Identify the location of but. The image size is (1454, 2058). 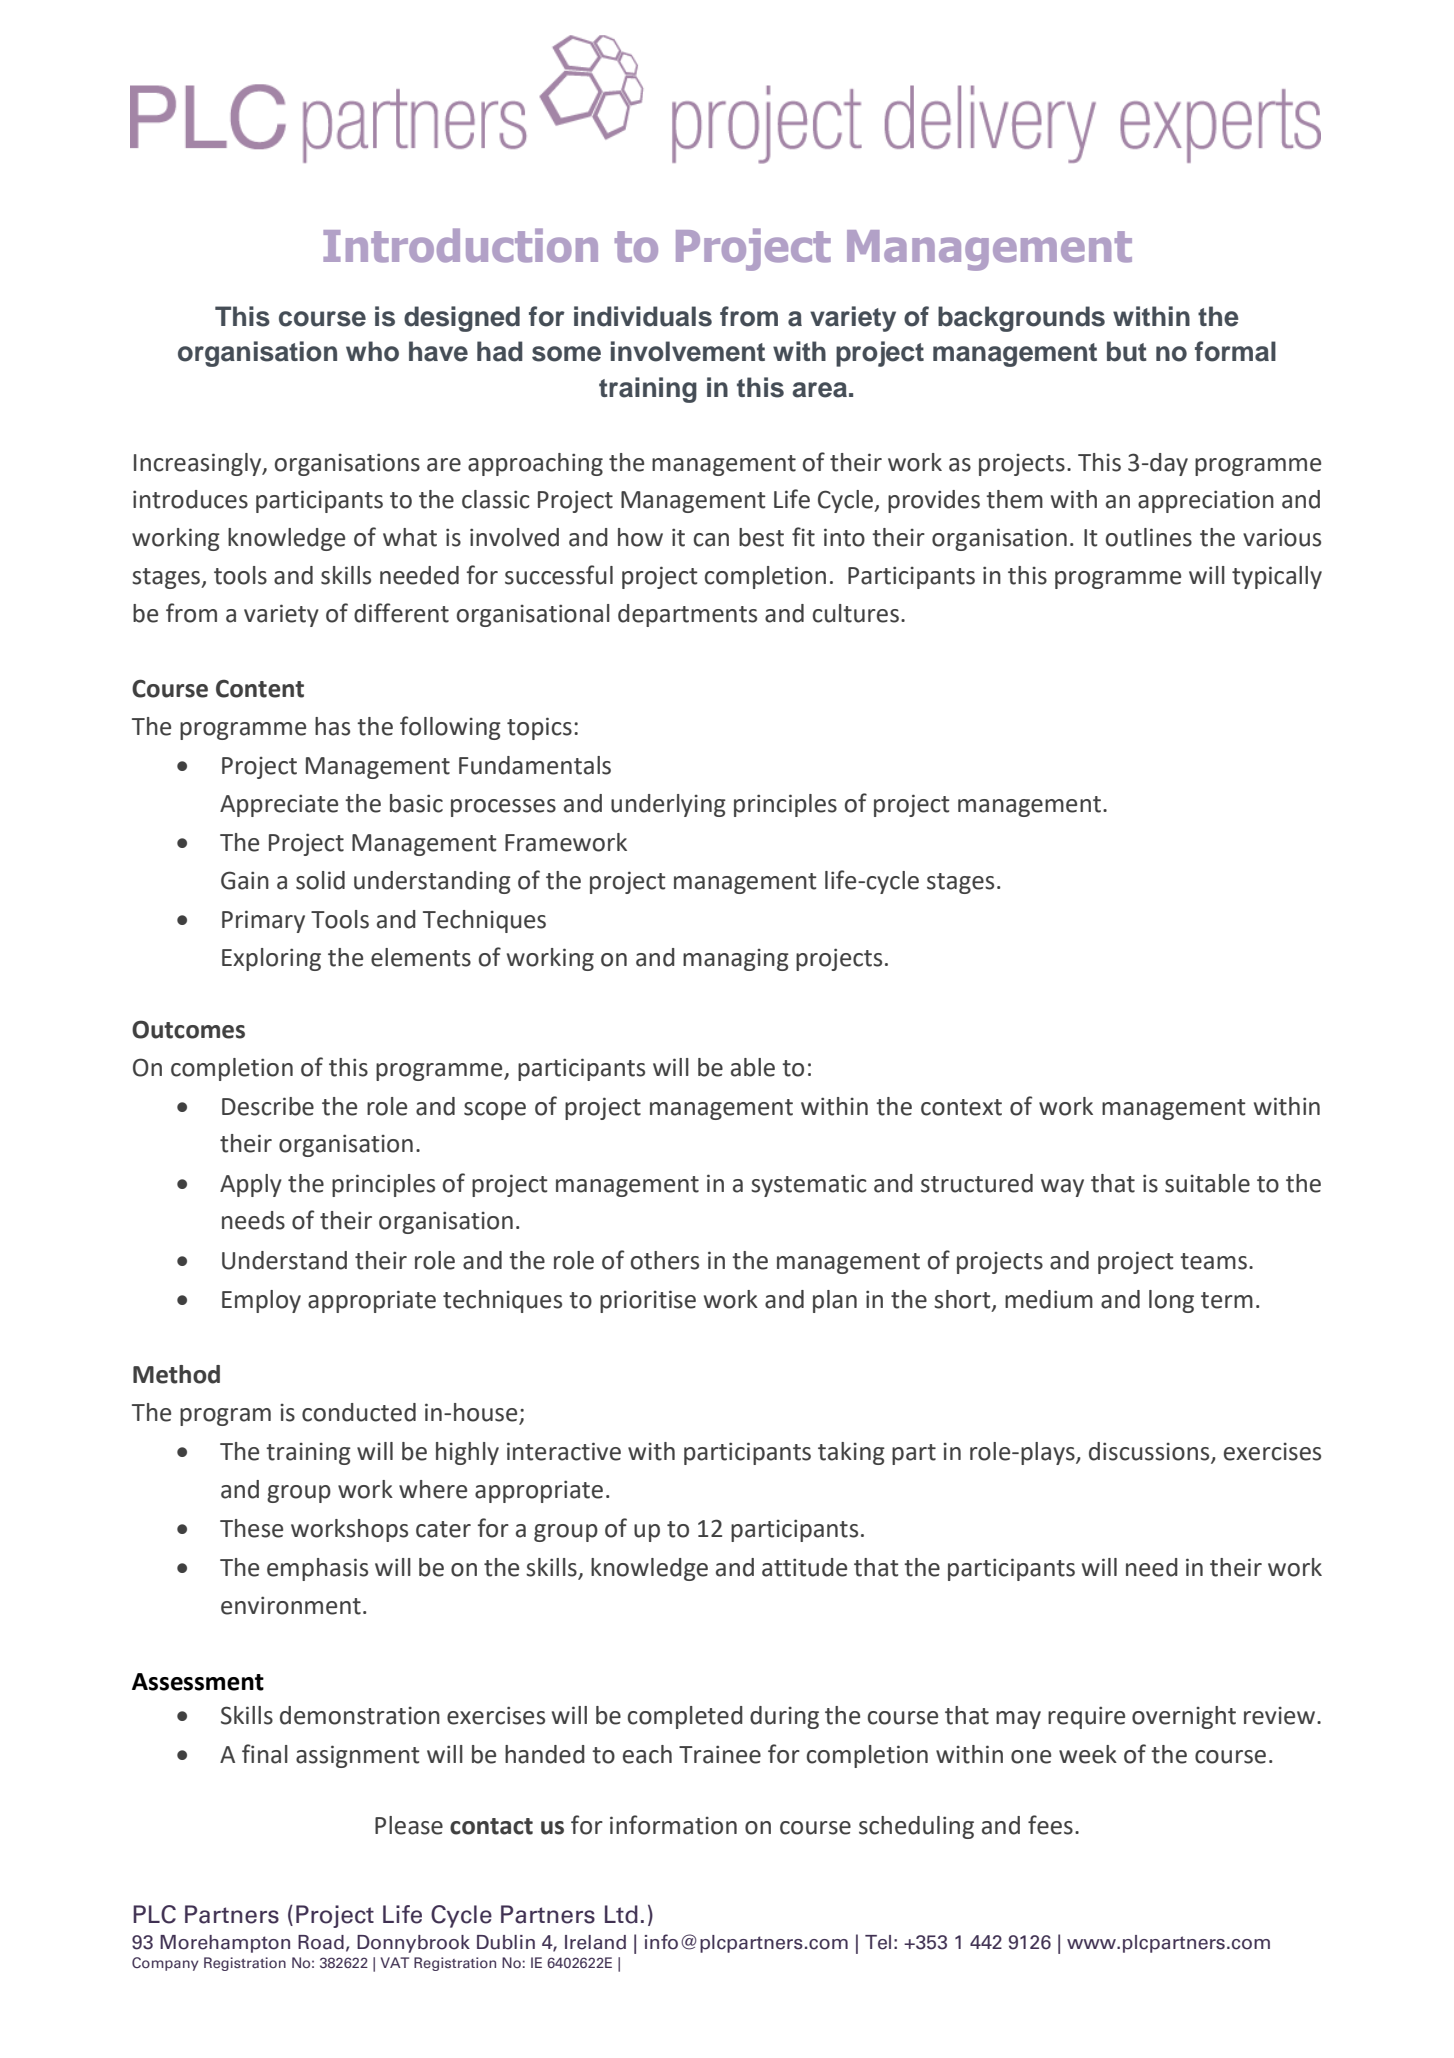
(1127, 351).
